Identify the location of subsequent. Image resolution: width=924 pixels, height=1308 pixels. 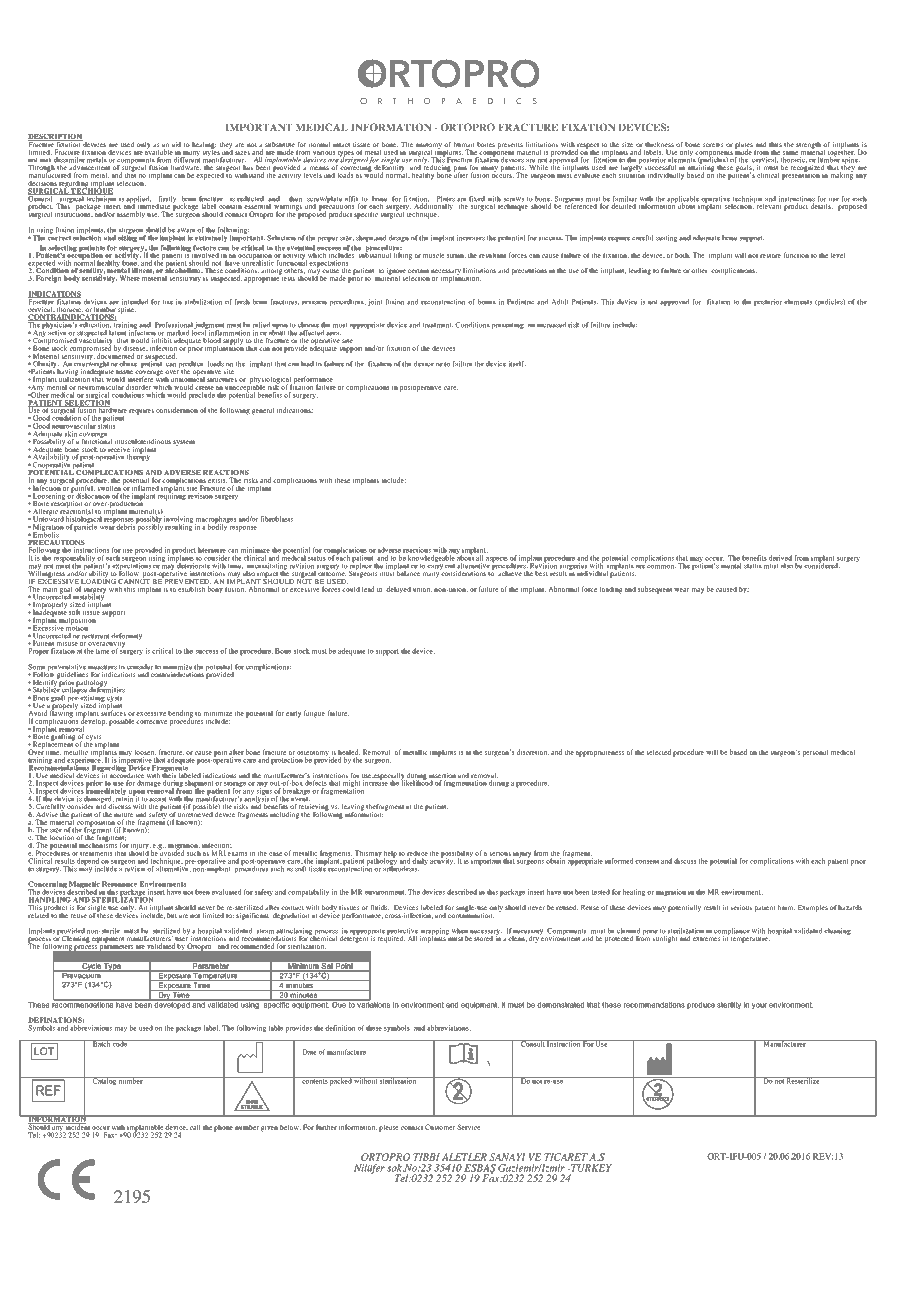
(655, 590).
